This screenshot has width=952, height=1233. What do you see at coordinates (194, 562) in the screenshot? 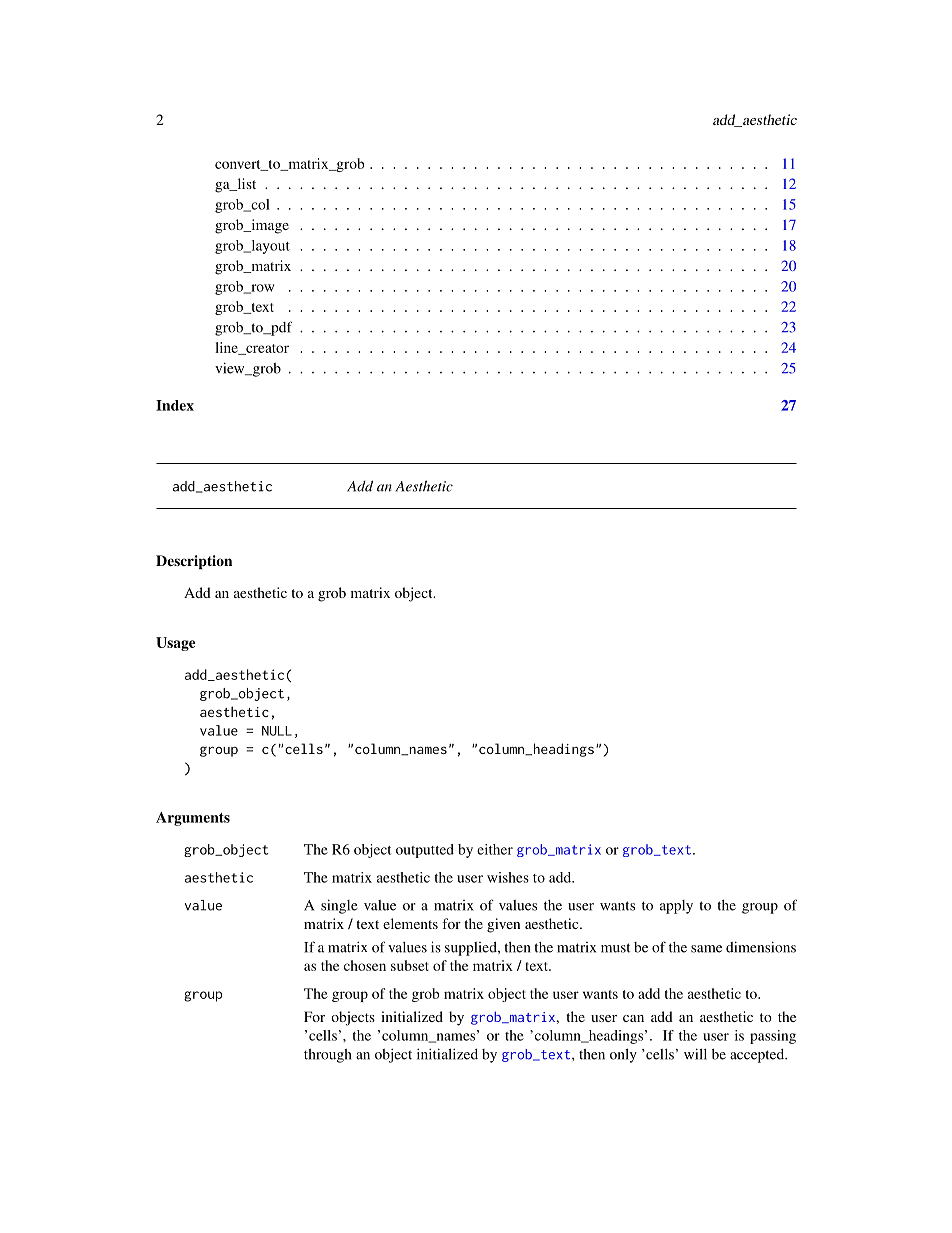
I see `Description` at bounding box center [194, 562].
